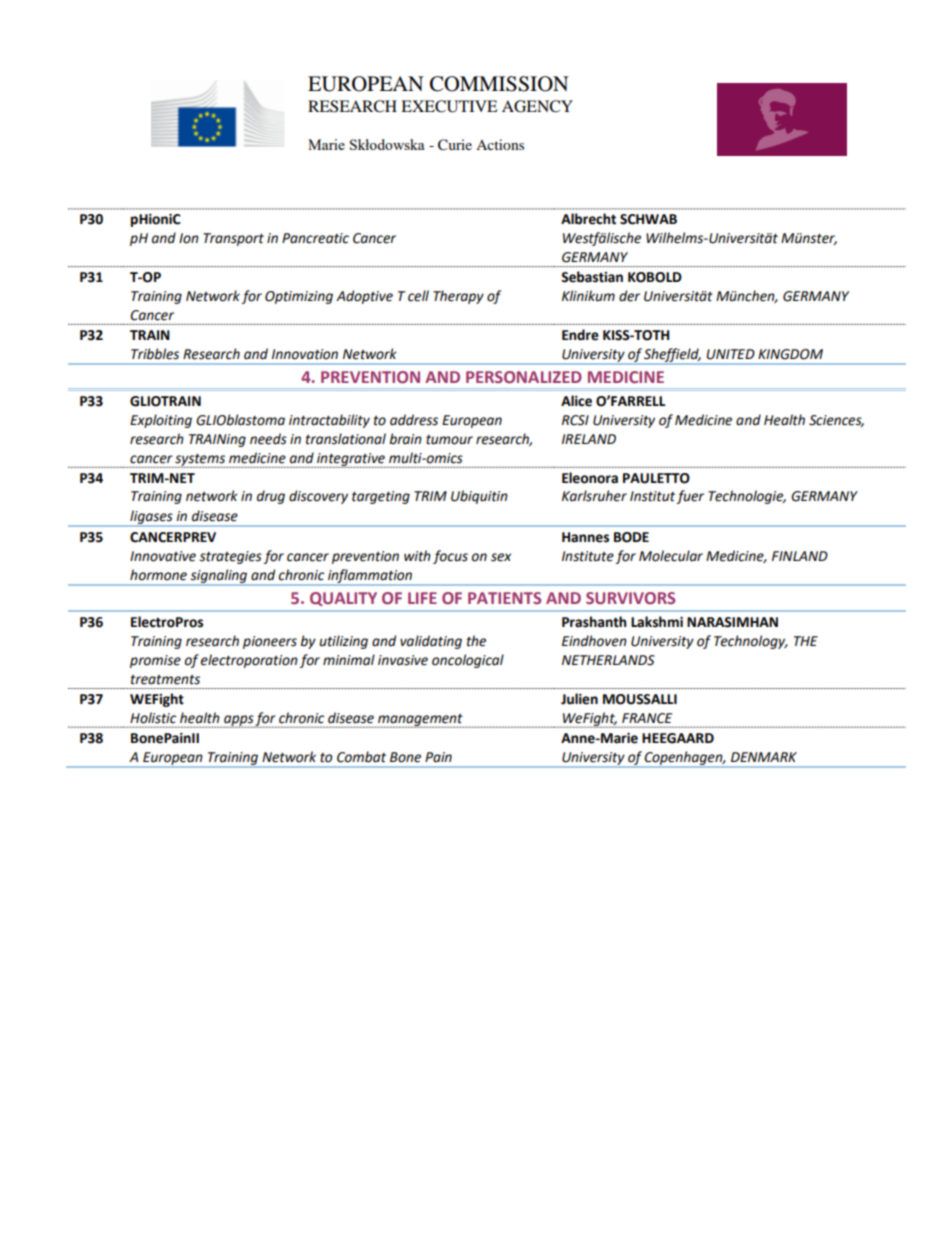  What do you see at coordinates (233, 239) in the image?
I see `Transport` at bounding box center [233, 239].
